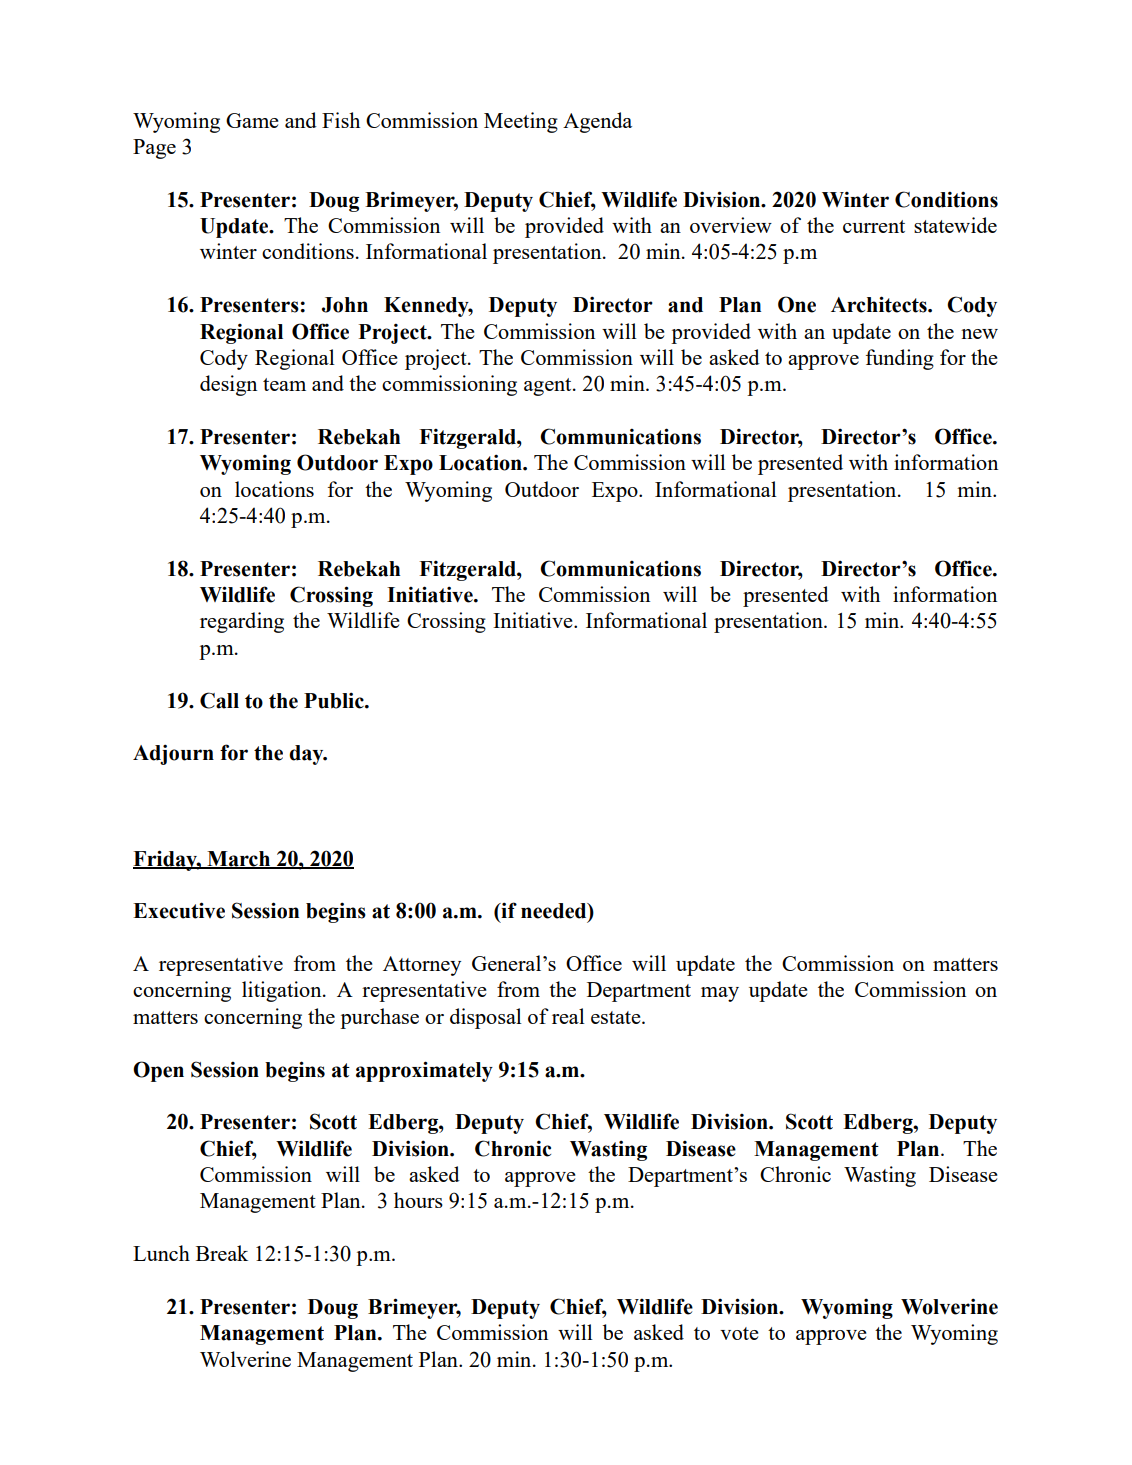 Image resolution: width=1132 pixels, height=1465 pixels. What do you see at coordinates (219, 700) in the screenshot?
I see `Call` at bounding box center [219, 700].
